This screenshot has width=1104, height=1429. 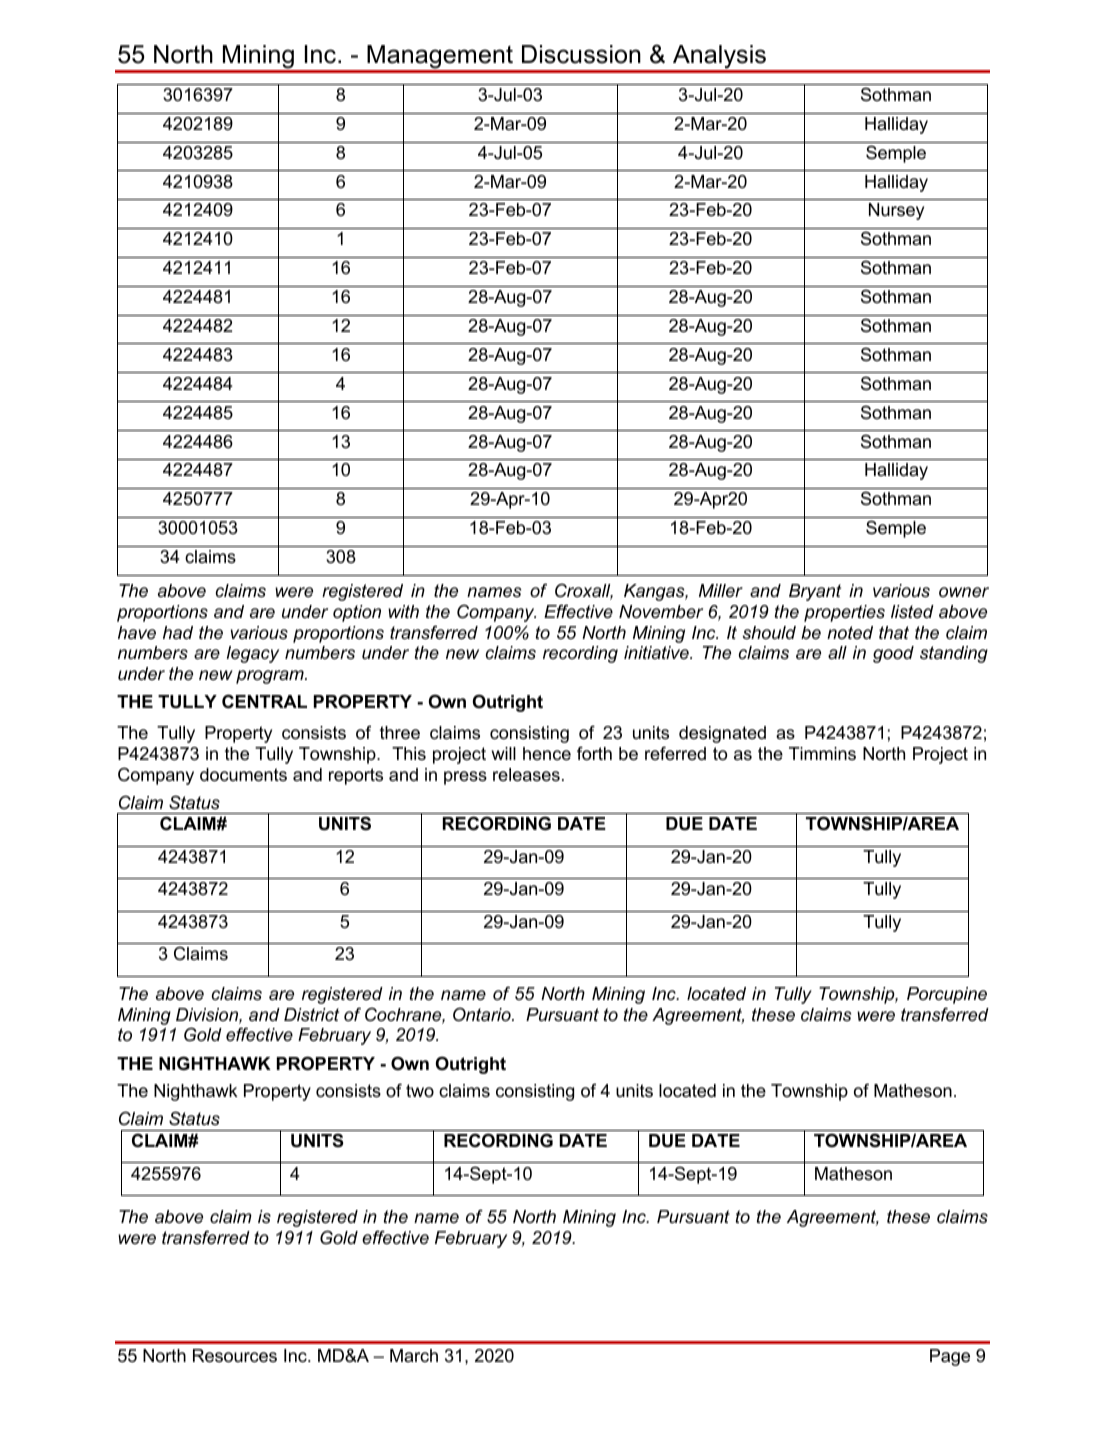 What do you see at coordinates (547, 753) in the screenshot?
I see `hence` at bounding box center [547, 753].
